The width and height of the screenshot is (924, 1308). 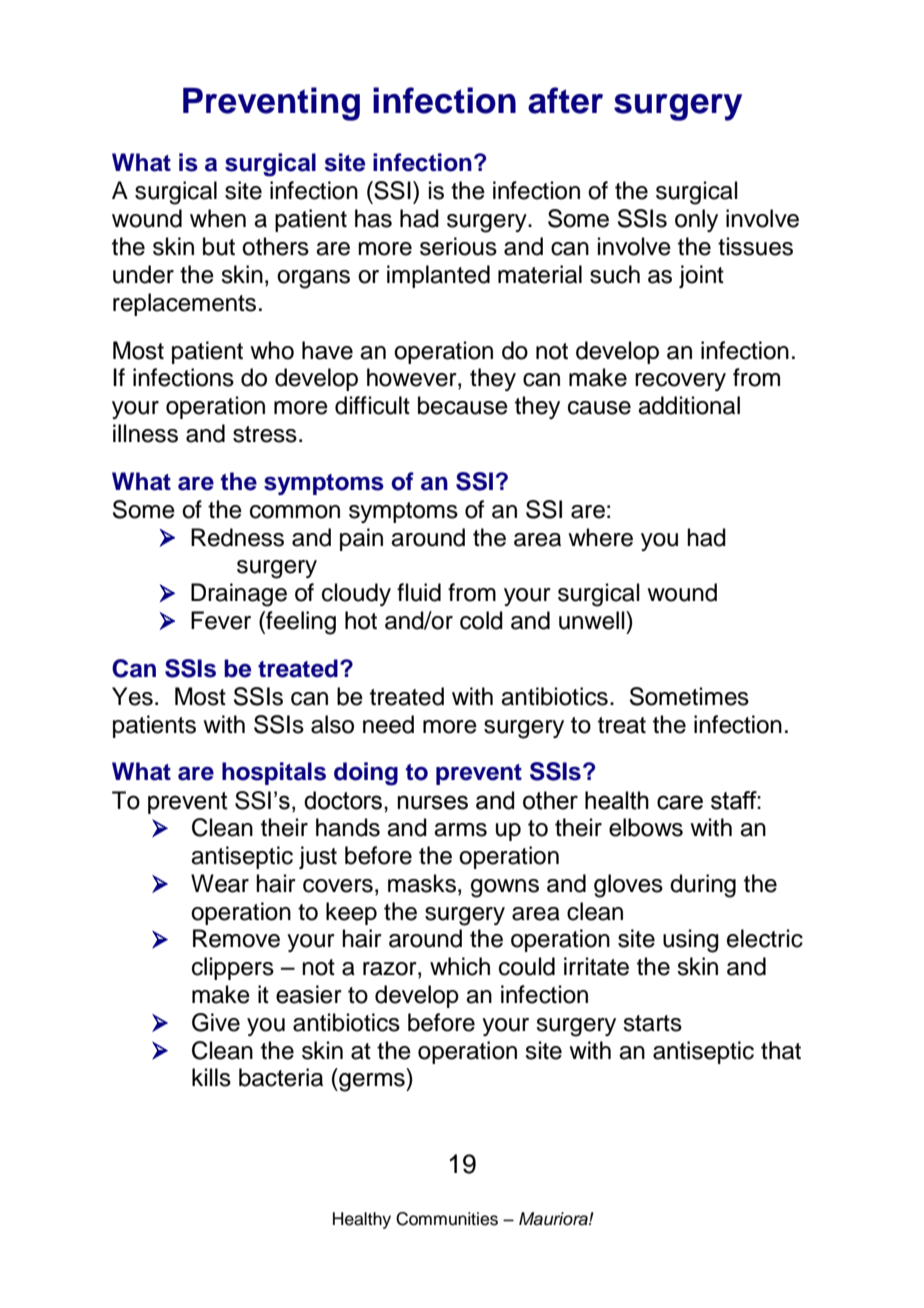 What do you see at coordinates (236, 938) in the screenshot?
I see `Remove` at bounding box center [236, 938].
